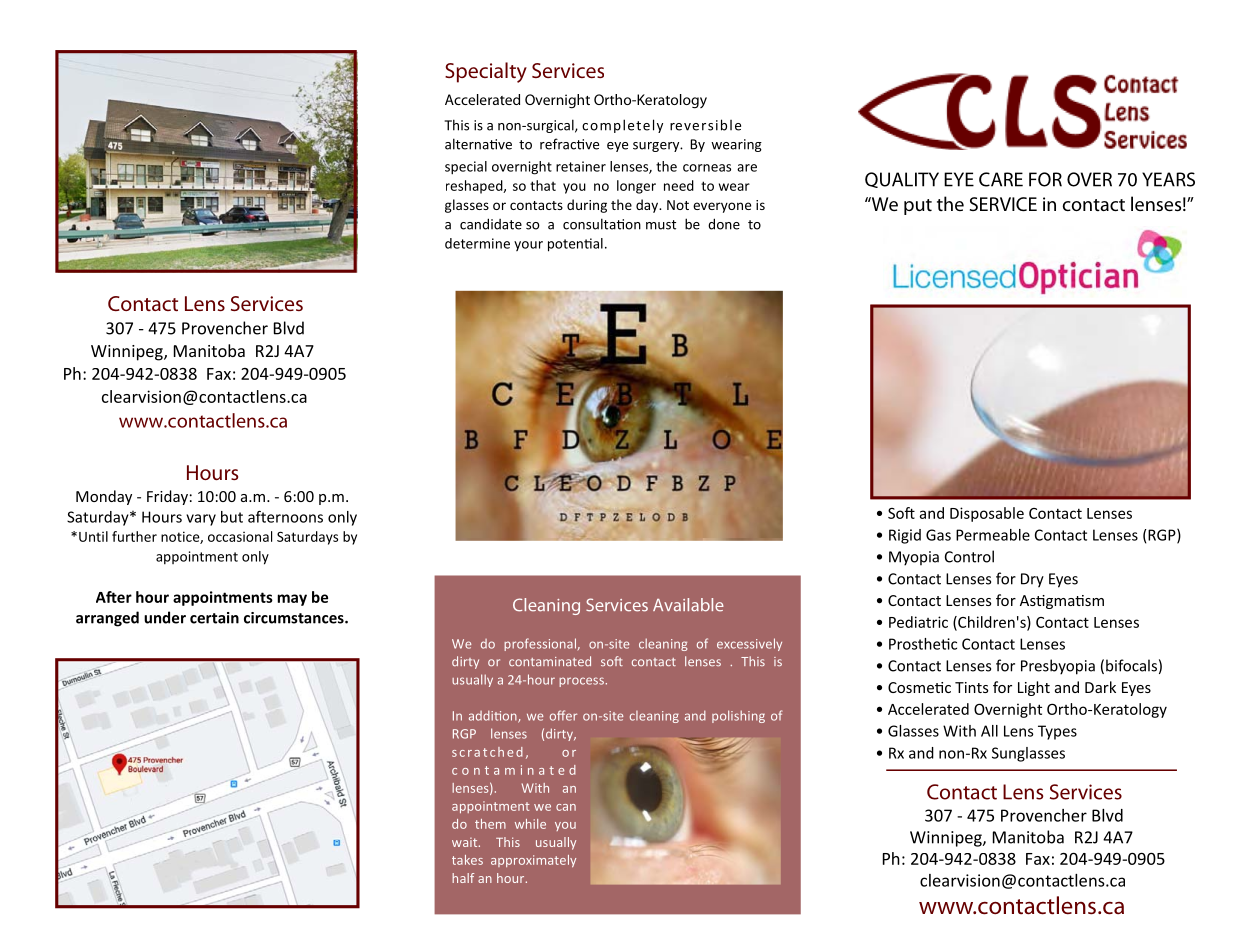 This page has width=1233, height=952. I want to click on Available, so click(688, 605).
